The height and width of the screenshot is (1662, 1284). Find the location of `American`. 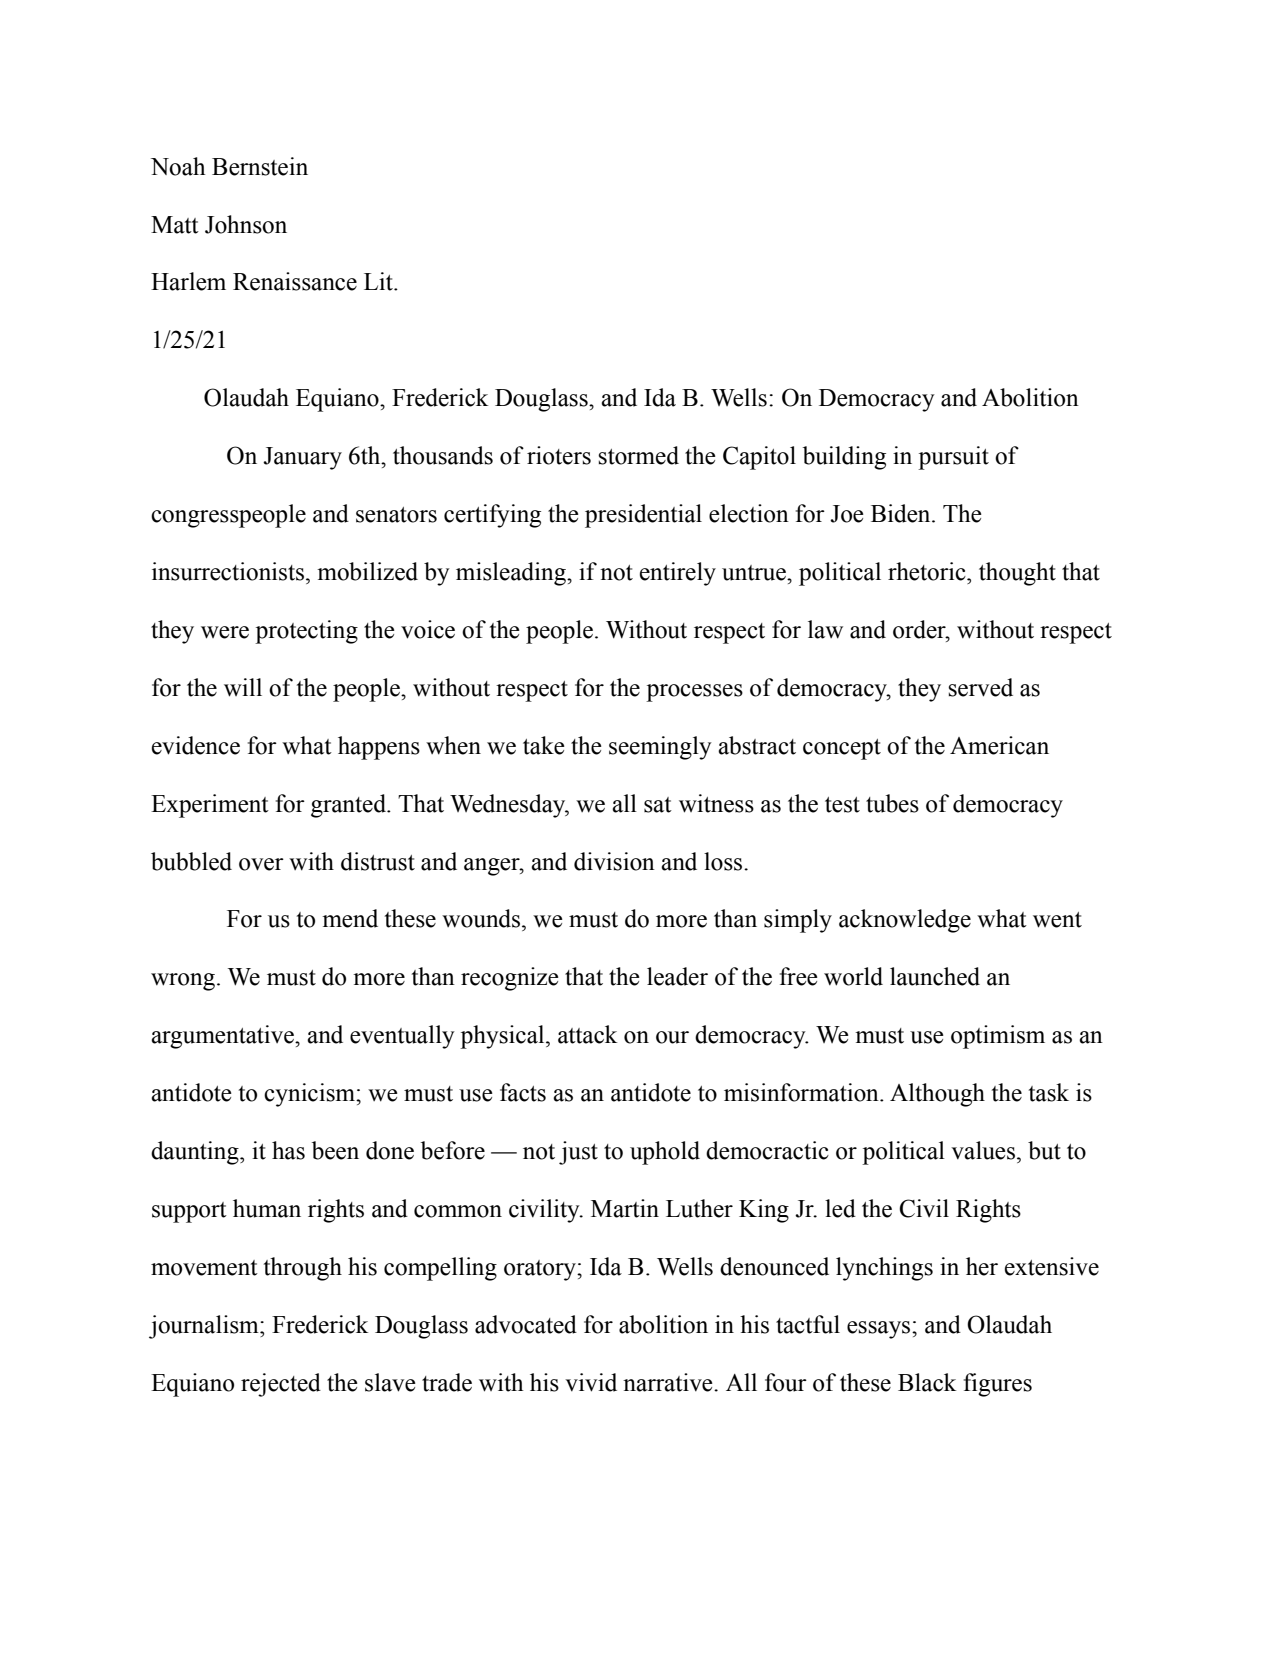

American is located at coordinates (999, 745).
